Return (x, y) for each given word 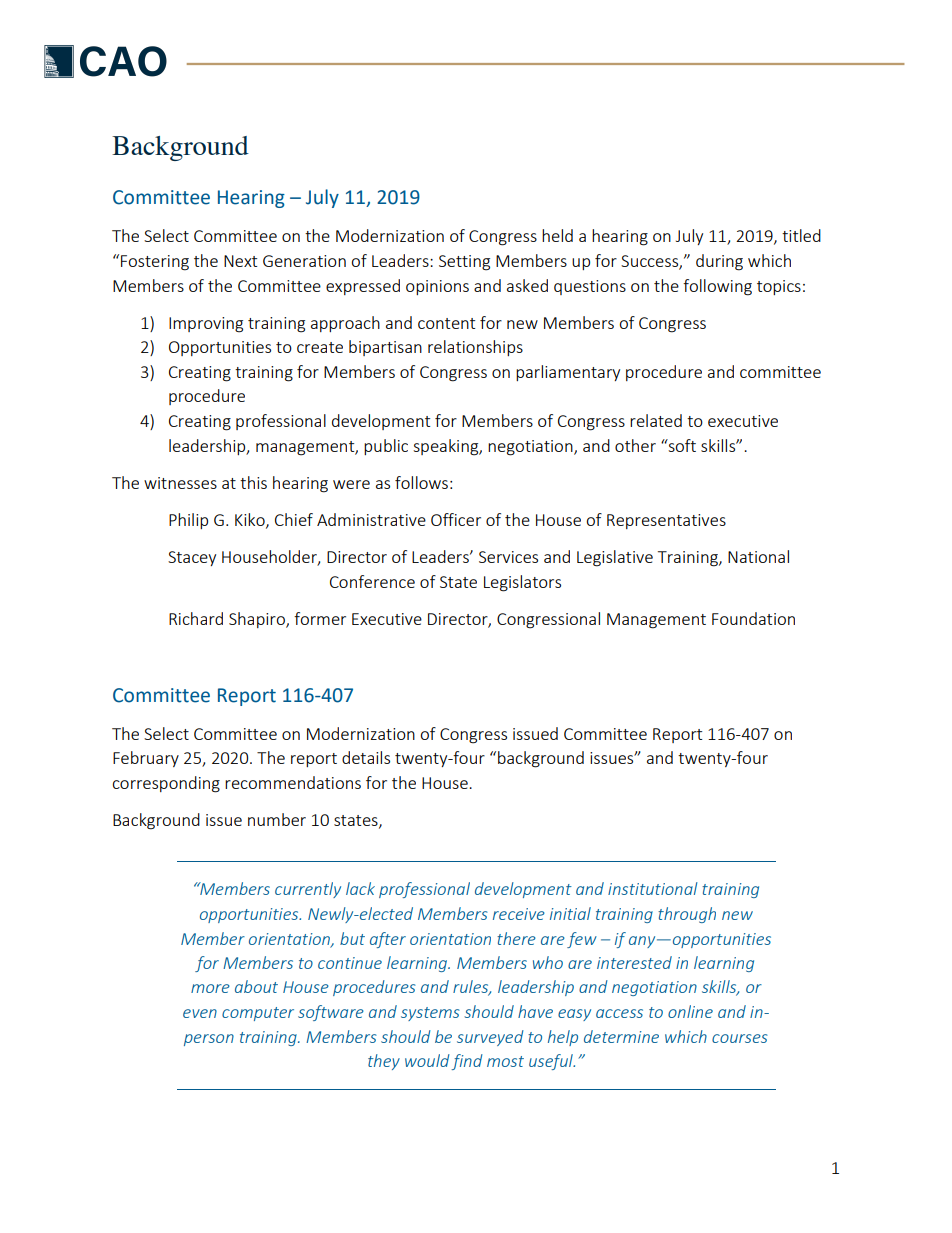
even (200, 1013)
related (656, 420)
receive (519, 914)
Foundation (753, 618)
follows (421, 482)
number (277, 819)
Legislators (522, 583)
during (719, 262)
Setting (464, 263)
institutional (653, 888)
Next (240, 261)
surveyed (490, 1038)
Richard (196, 618)
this (253, 482)
